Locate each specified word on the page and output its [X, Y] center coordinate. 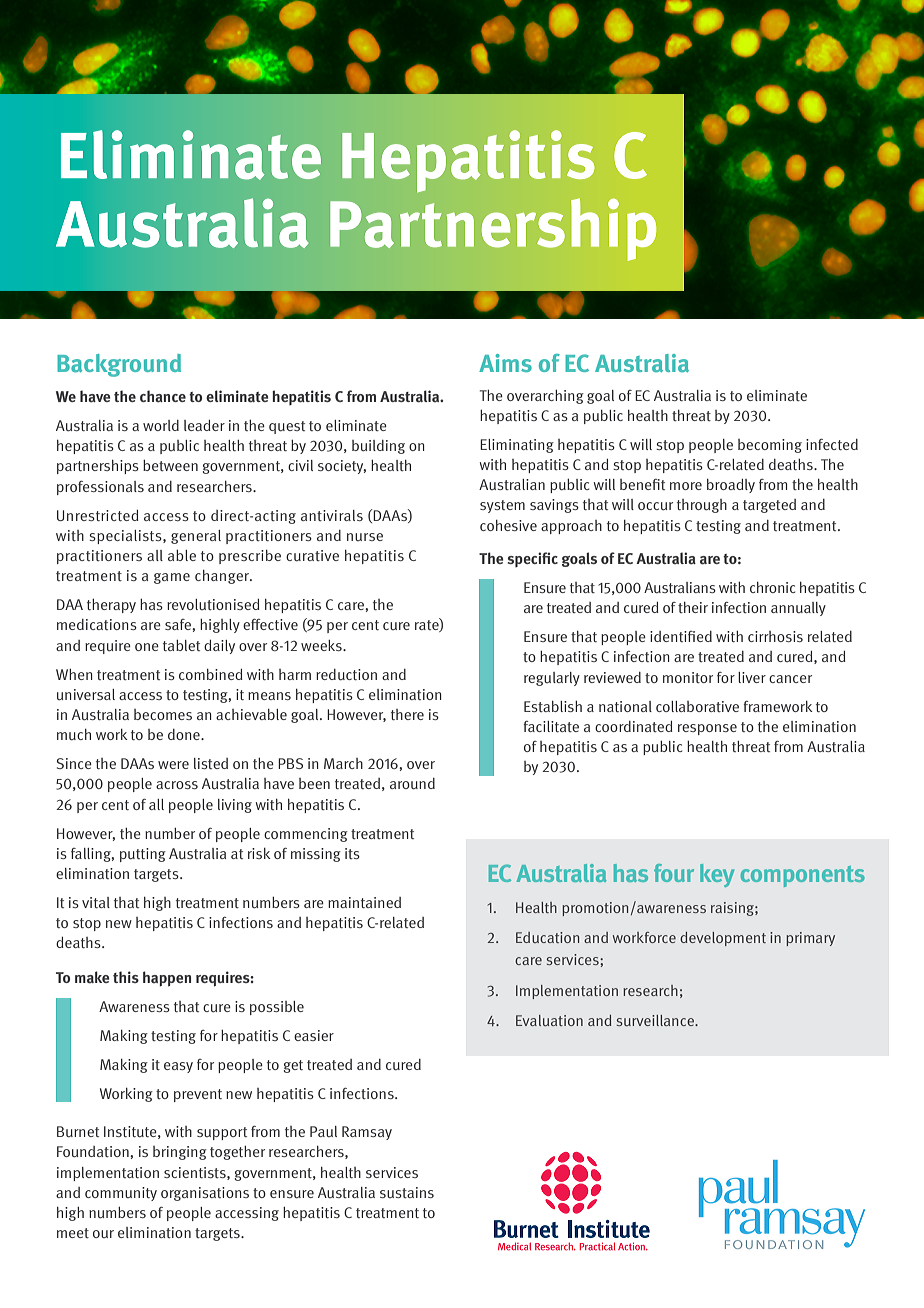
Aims [505, 363]
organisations [205, 1194]
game [172, 578]
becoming [770, 446]
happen [167, 978]
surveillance [656, 1020]
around [412, 783]
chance [163, 396]
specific [532, 559]
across [177, 785]
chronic [773, 587]
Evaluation [549, 1020]
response [707, 729]
